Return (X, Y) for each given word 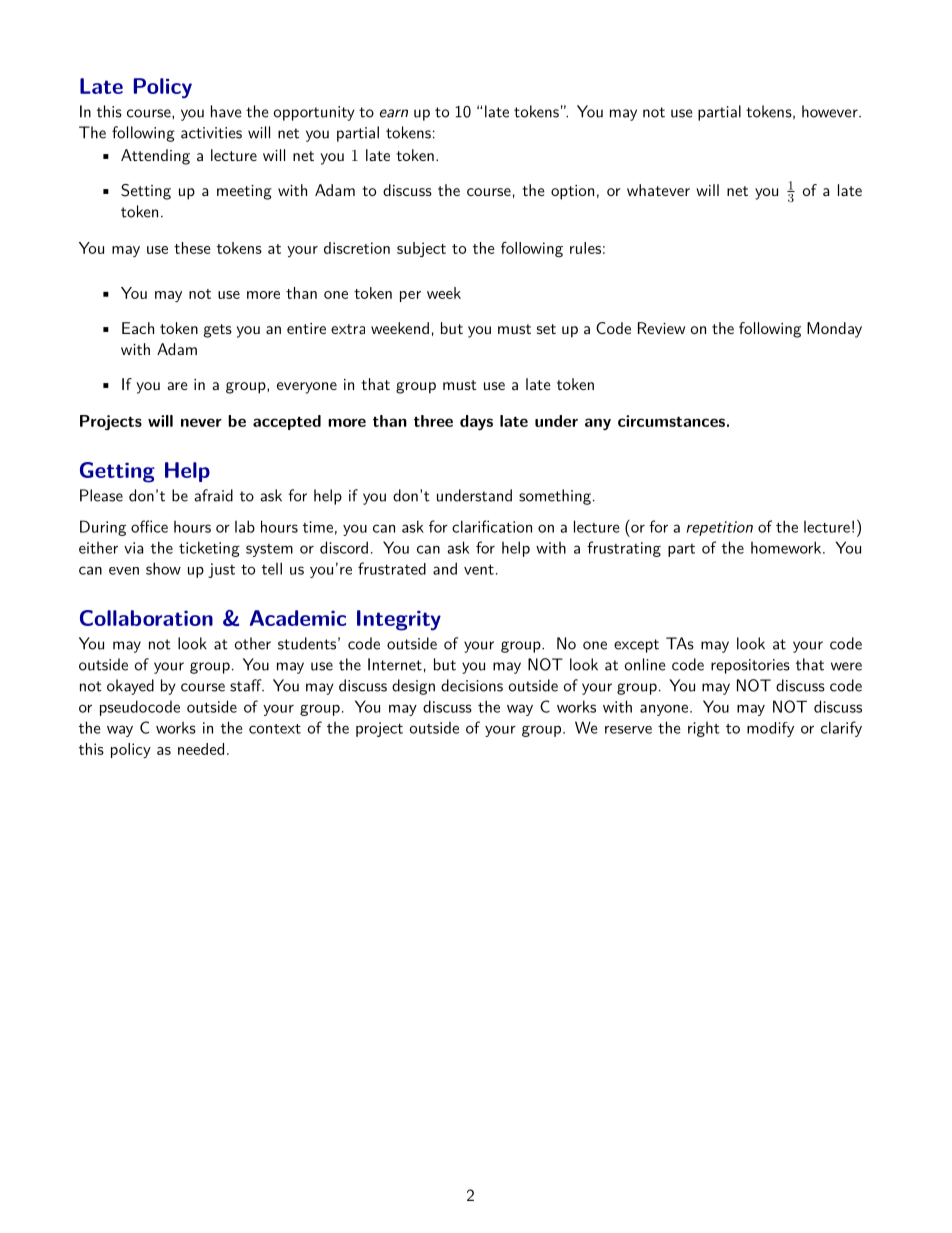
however (831, 111)
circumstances (671, 421)
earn (394, 113)
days (476, 423)
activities (211, 133)
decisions (472, 685)
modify (770, 729)
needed (201, 749)
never (201, 422)
